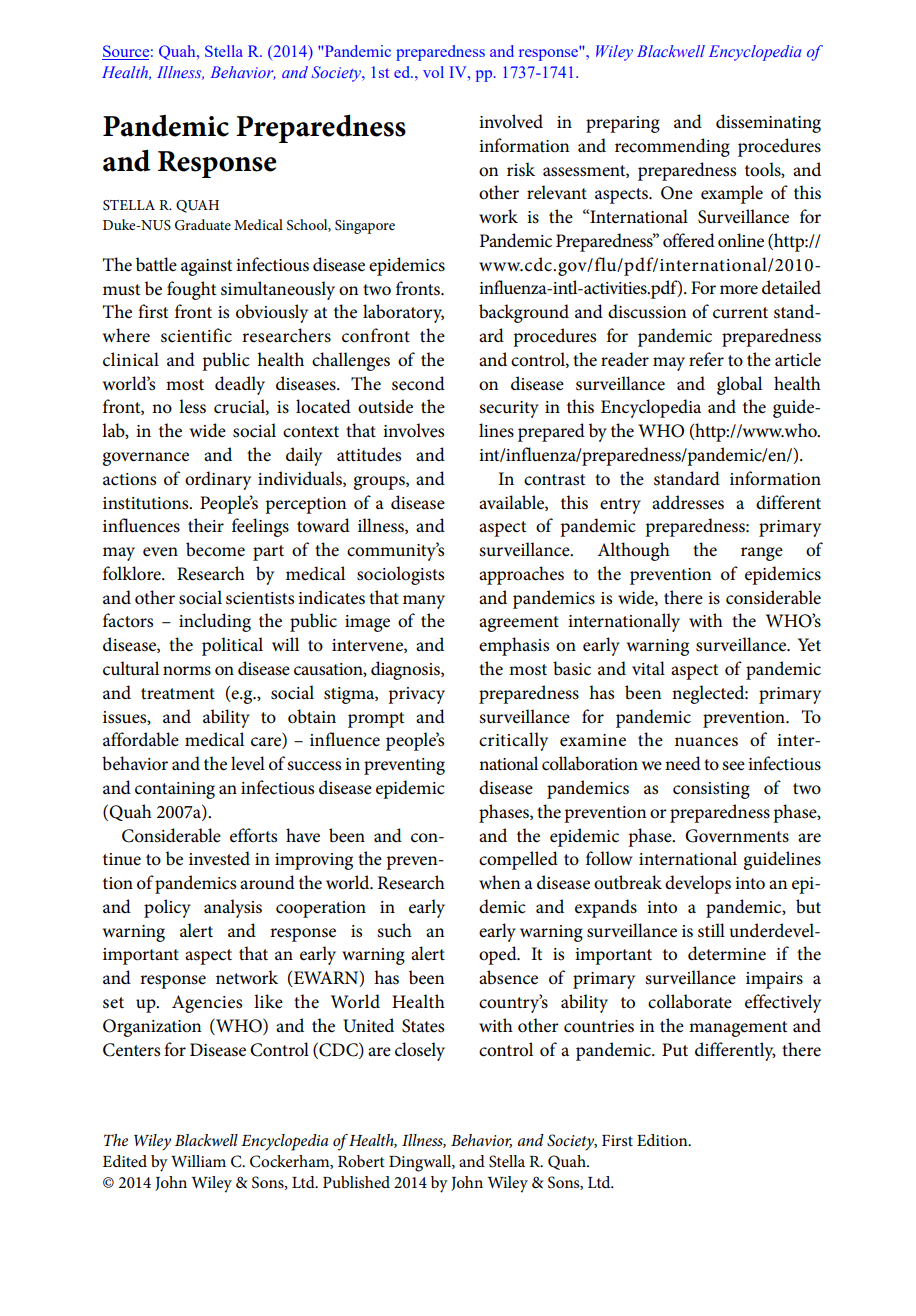 The height and width of the screenshot is (1316, 916). What do you see at coordinates (675, 1050) in the screenshot?
I see `Put` at bounding box center [675, 1050].
